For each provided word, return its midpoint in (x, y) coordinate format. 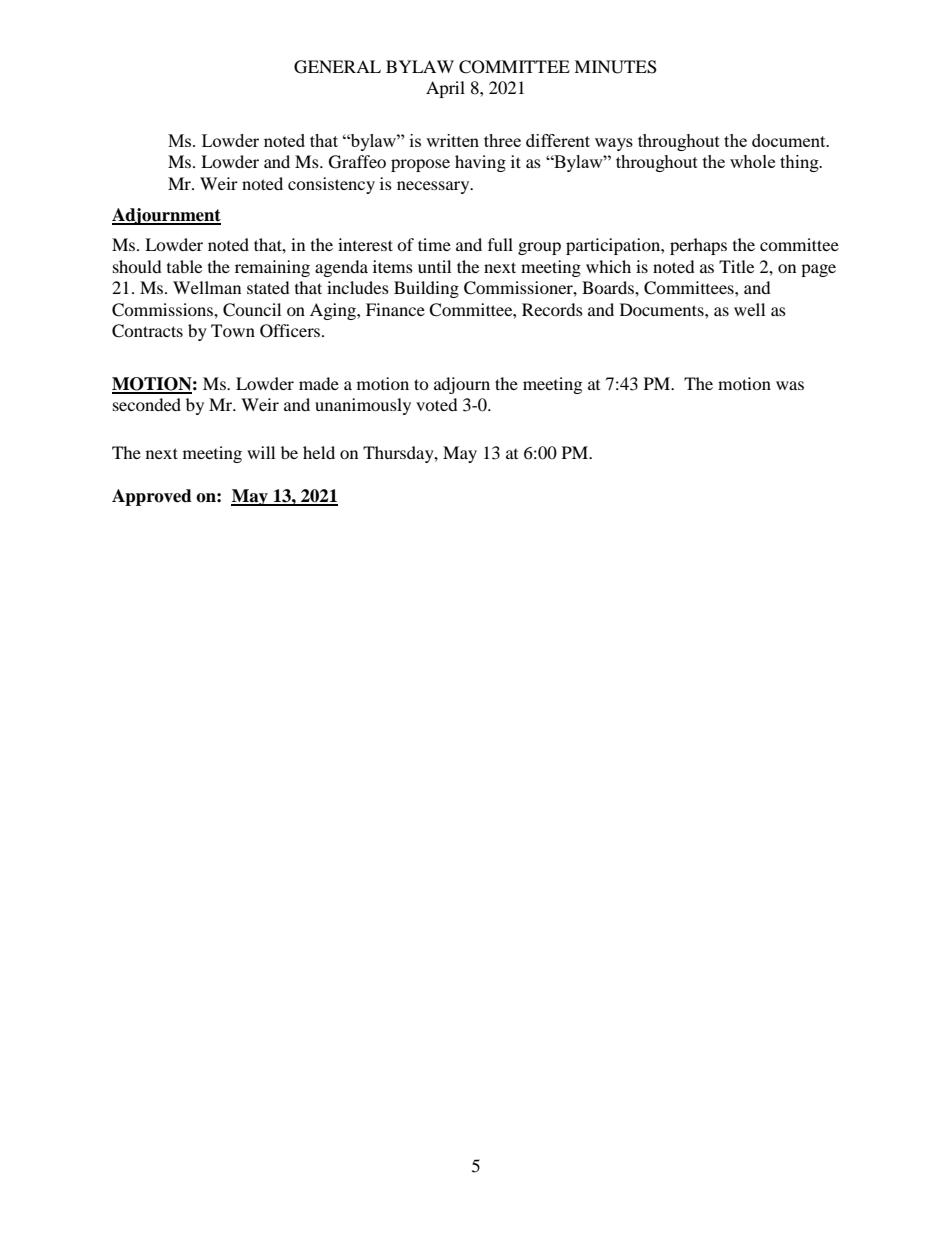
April (445, 89)
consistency (331, 185)
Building (426, 289)
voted (437, 404)
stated (268, 287)
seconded (147, 404)
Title (736, 266)
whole (752, 161)
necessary (434, 187)
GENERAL (337, 67)
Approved (152, 497)
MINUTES (615, 67)
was (790, 385)
